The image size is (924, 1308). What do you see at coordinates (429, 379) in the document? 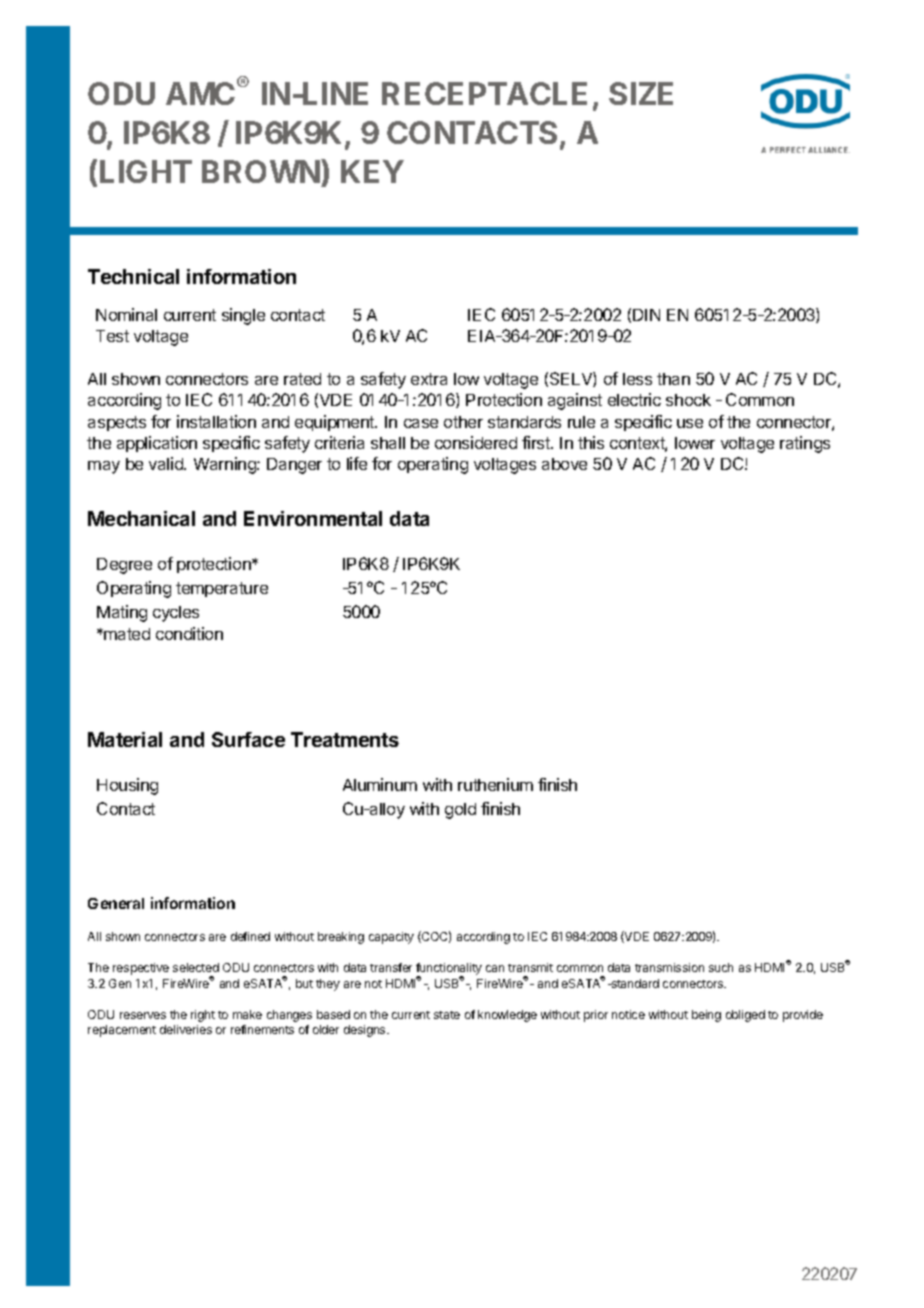
I see `extra` at bounding box center [429, 379].
